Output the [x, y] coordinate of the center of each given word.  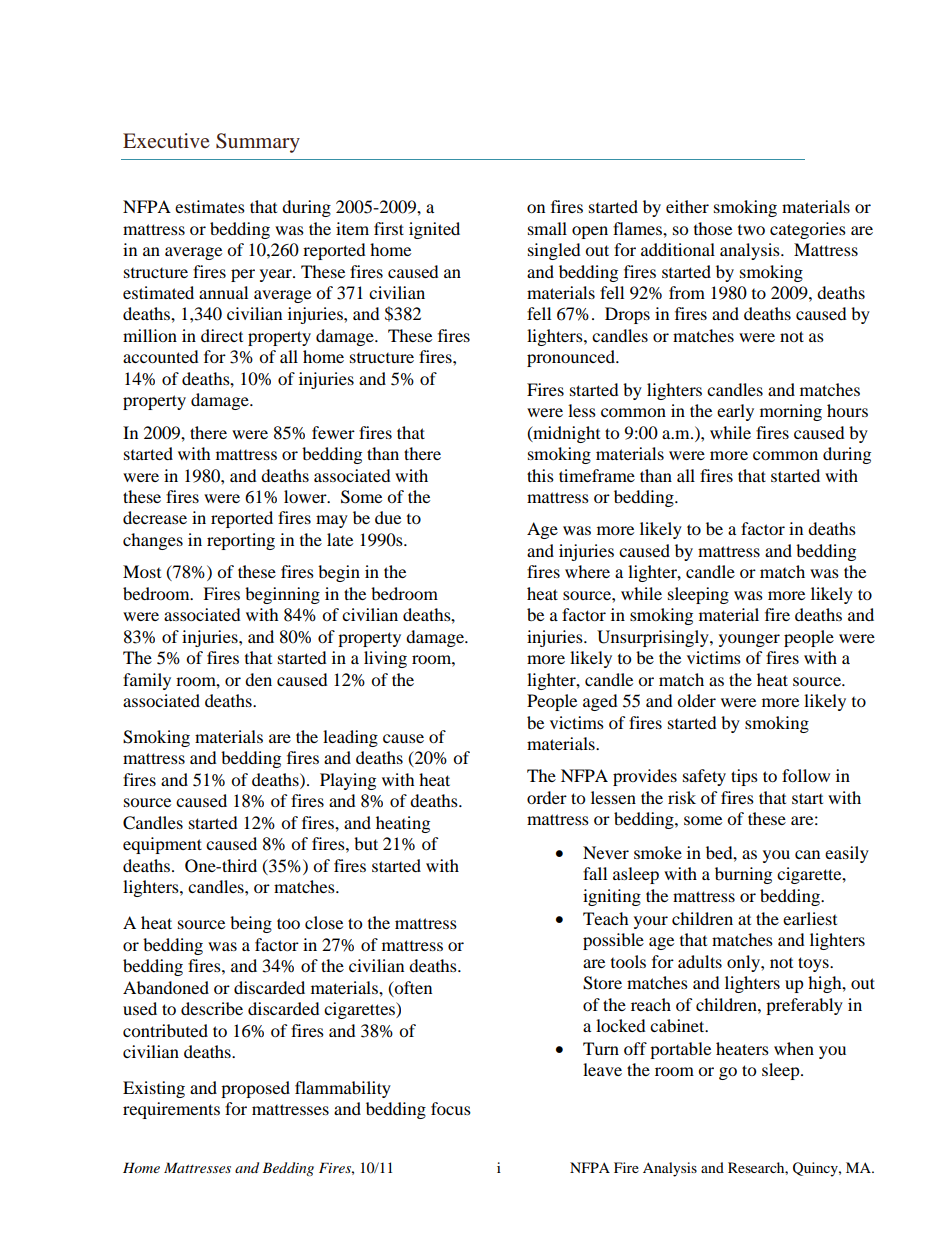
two [751, 230]
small [547, 228]
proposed [255, 1089]
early [735, 412]
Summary [258, 143]
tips [744, 777]
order [547, 797]
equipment [162, 845]
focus [451, 1108]
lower [306, 496]
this [540, 475]
